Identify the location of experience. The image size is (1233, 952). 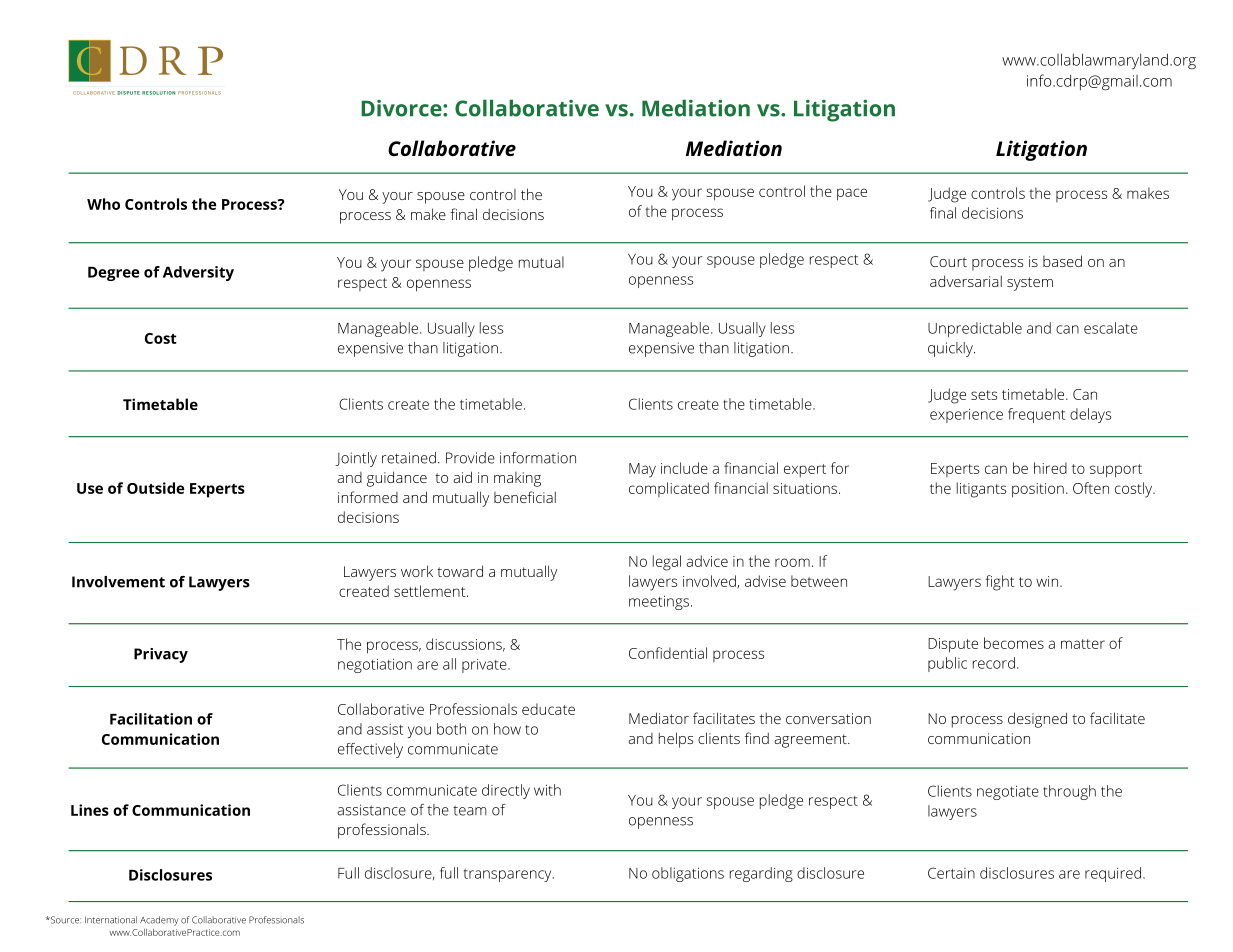
(966, 416).
